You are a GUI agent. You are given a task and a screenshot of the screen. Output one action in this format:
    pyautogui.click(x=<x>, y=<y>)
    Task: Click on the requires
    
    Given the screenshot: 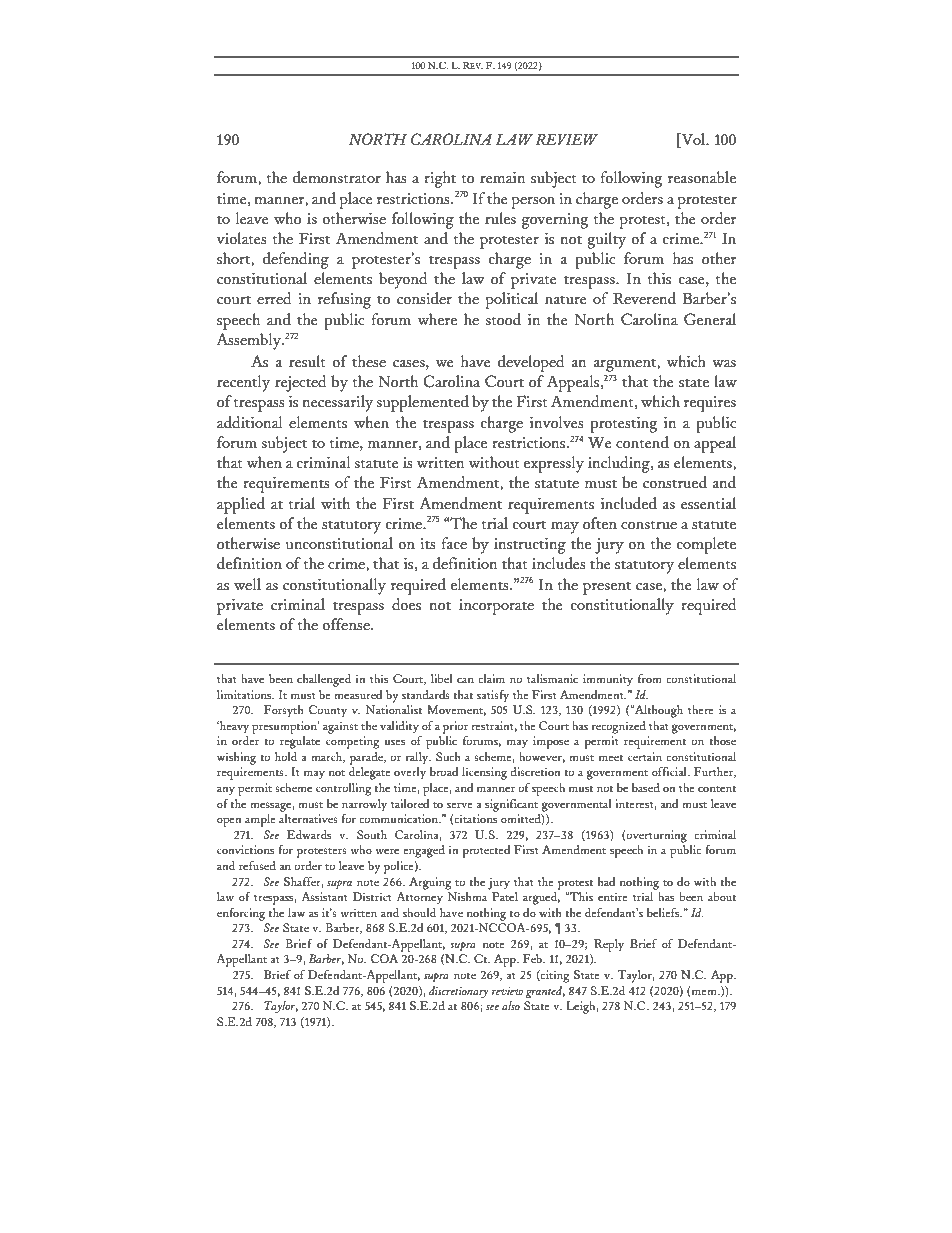 What is the action you would take?
    pyautogui.click(x=710, y=404)
